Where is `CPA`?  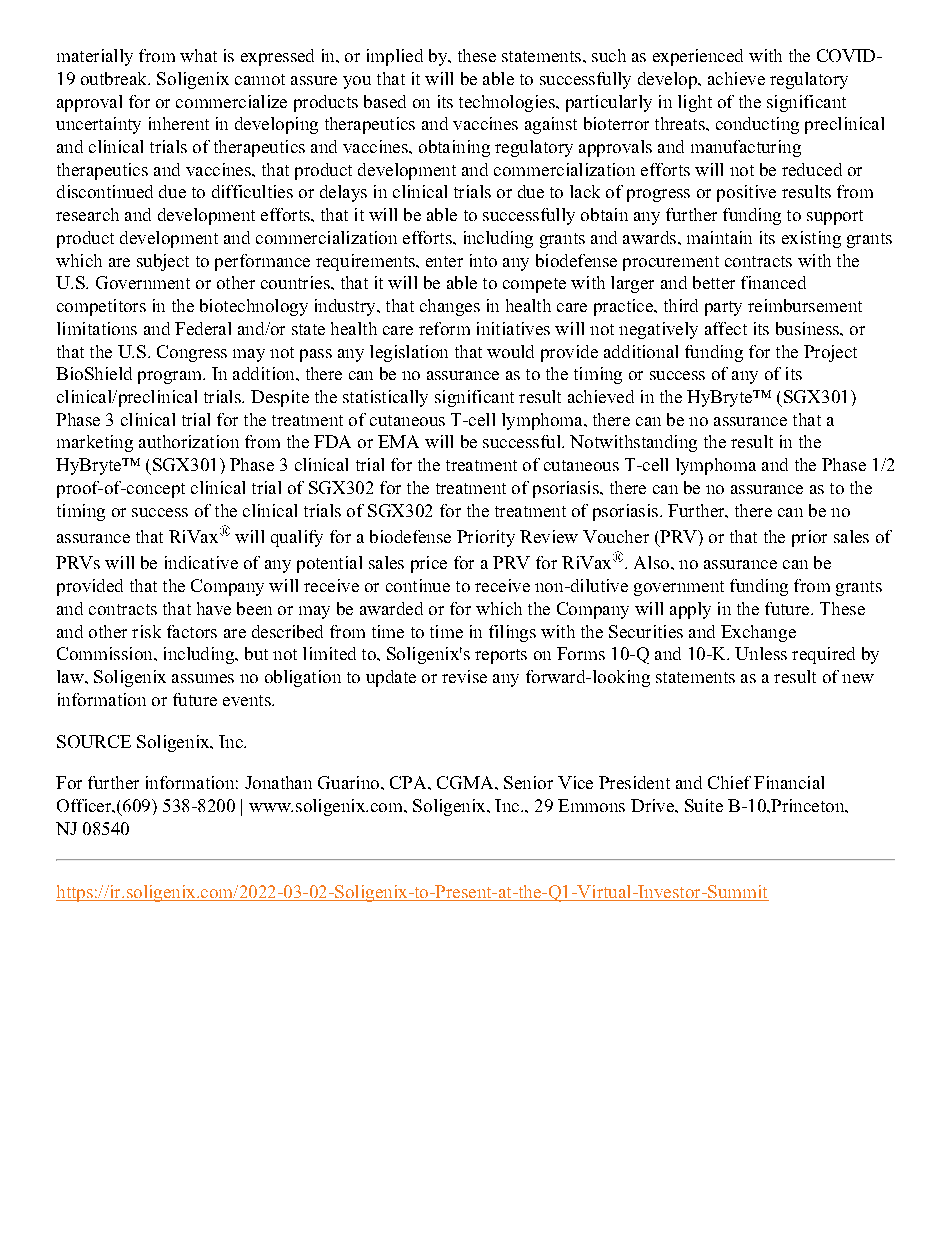
CPA is located at coordinates (409, 782).
